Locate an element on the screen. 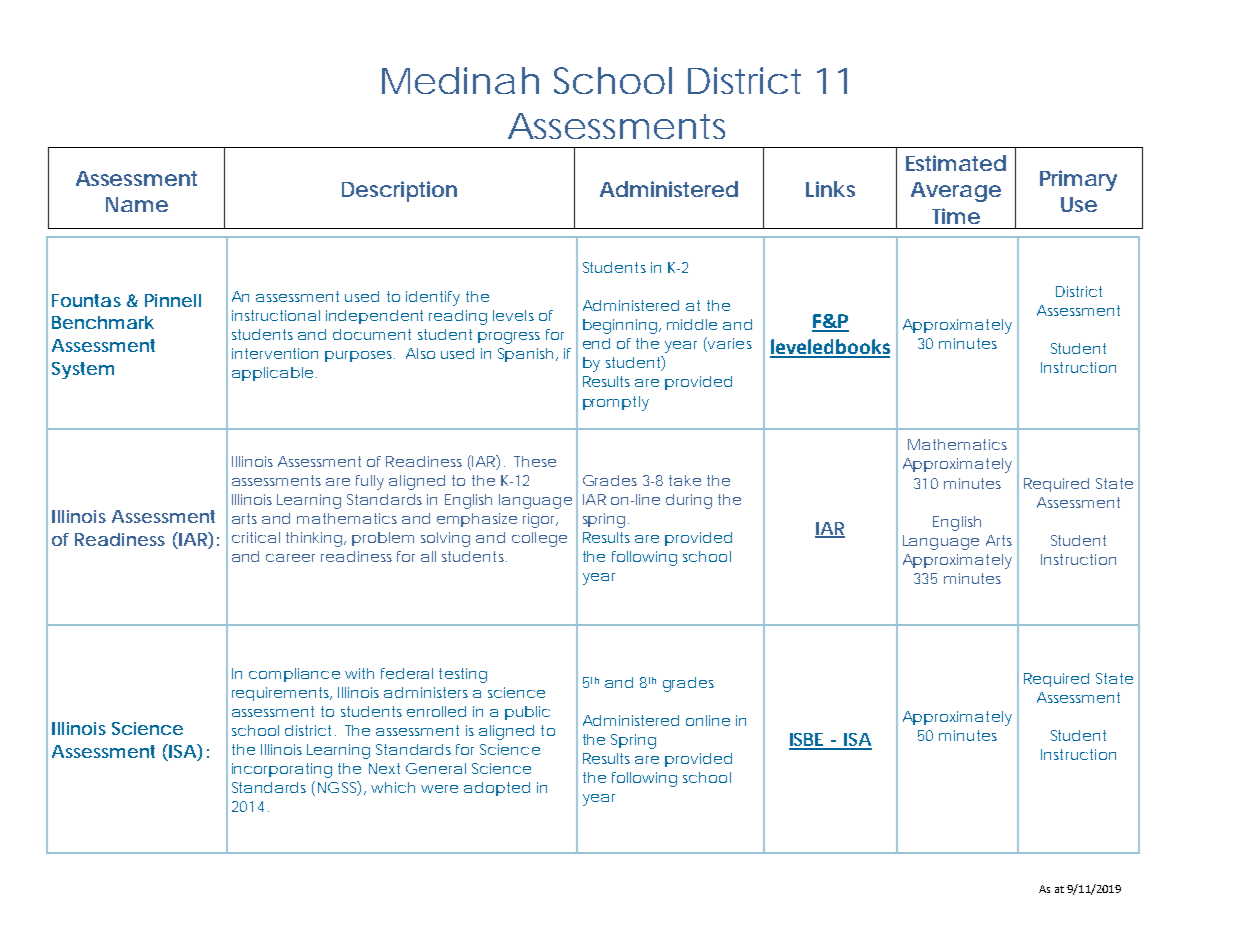  Average is located at coordinates (956, 192).
